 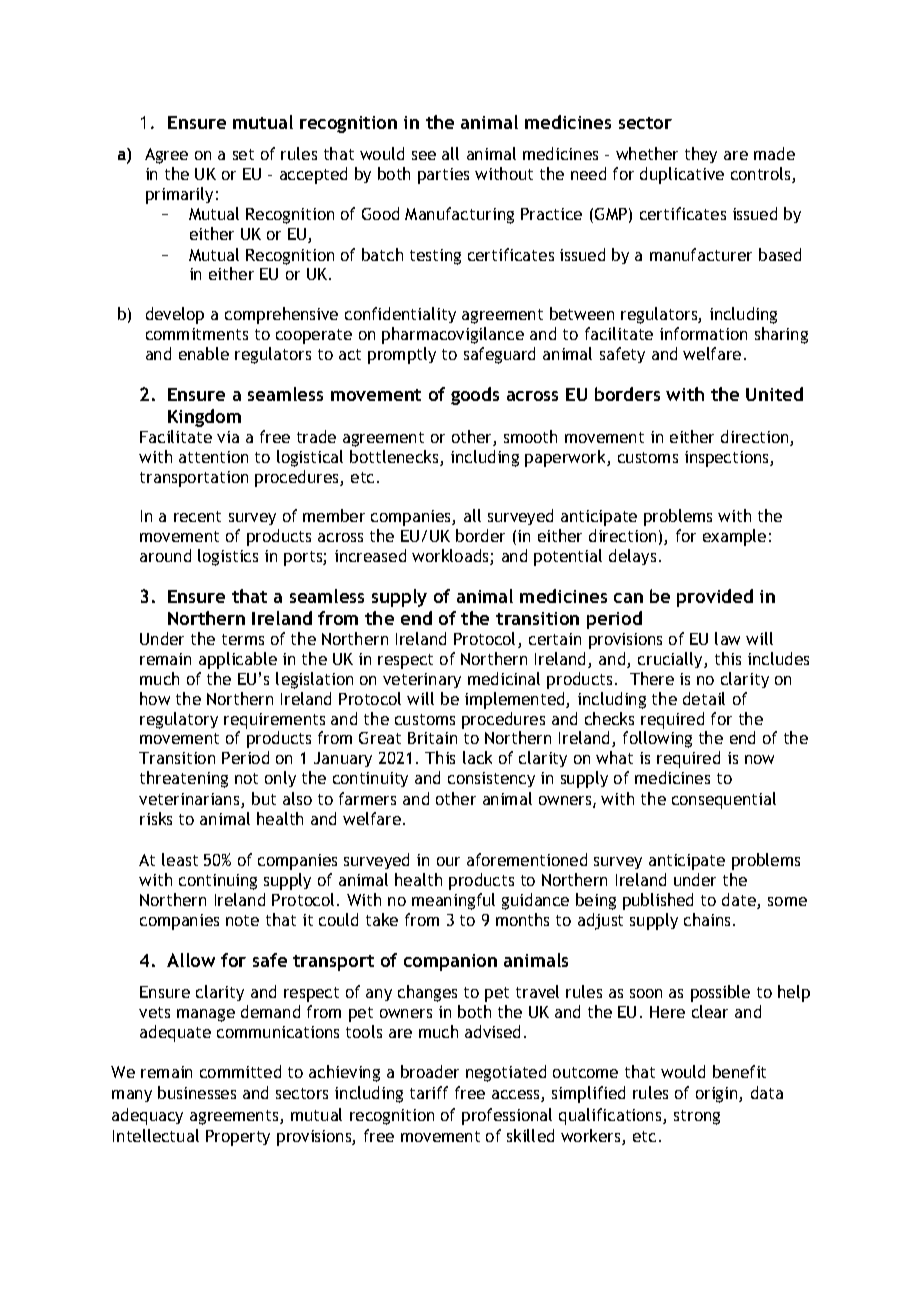 What do you see at coordinates (734, 537) in the document?
I see `example` at bounding box center [734, 537].
